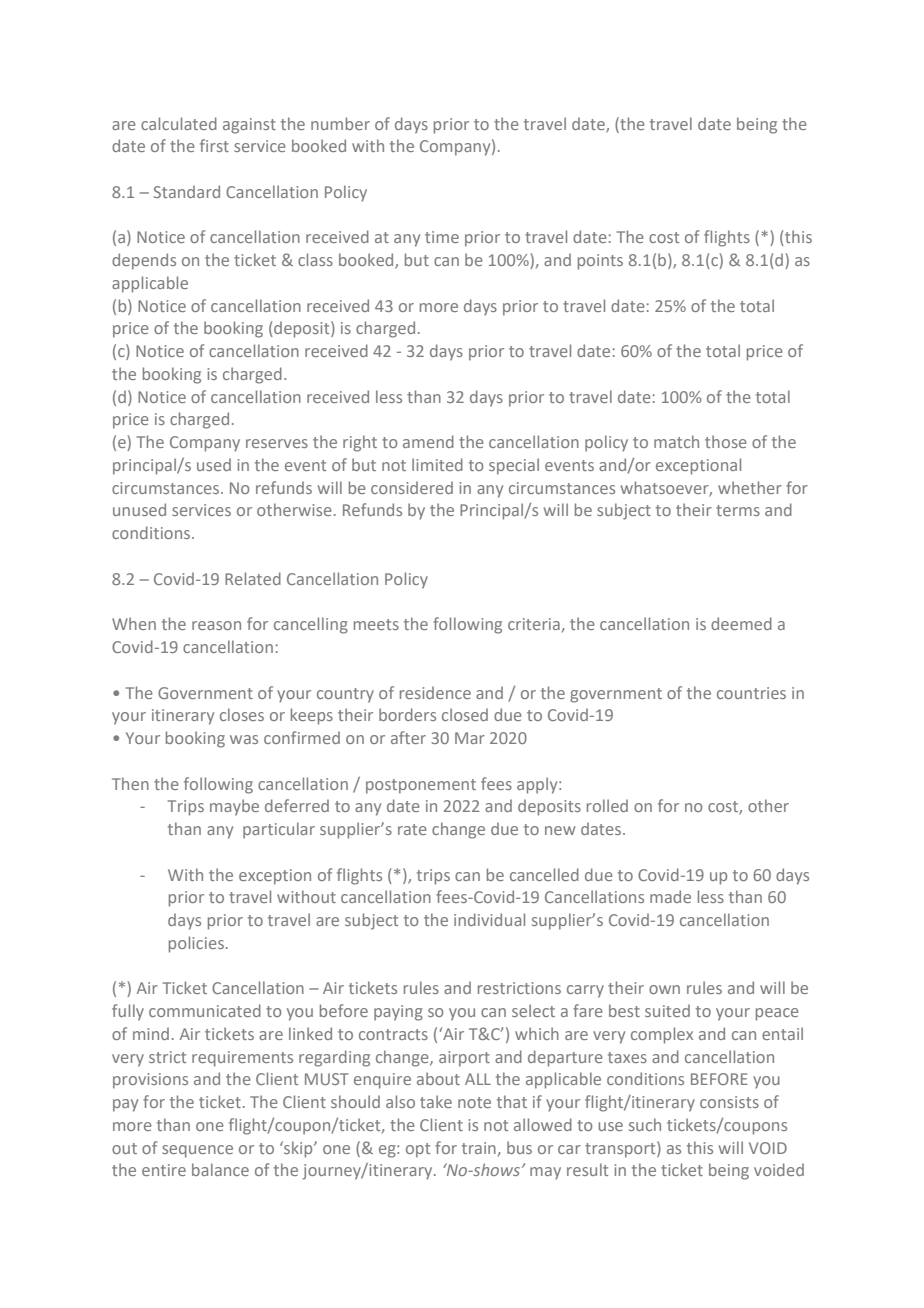 Image resolution: width=924 pixels, height=1308 pixels. Describe the element at coordinates (442, 237) in the document. I see `time` at that location.
